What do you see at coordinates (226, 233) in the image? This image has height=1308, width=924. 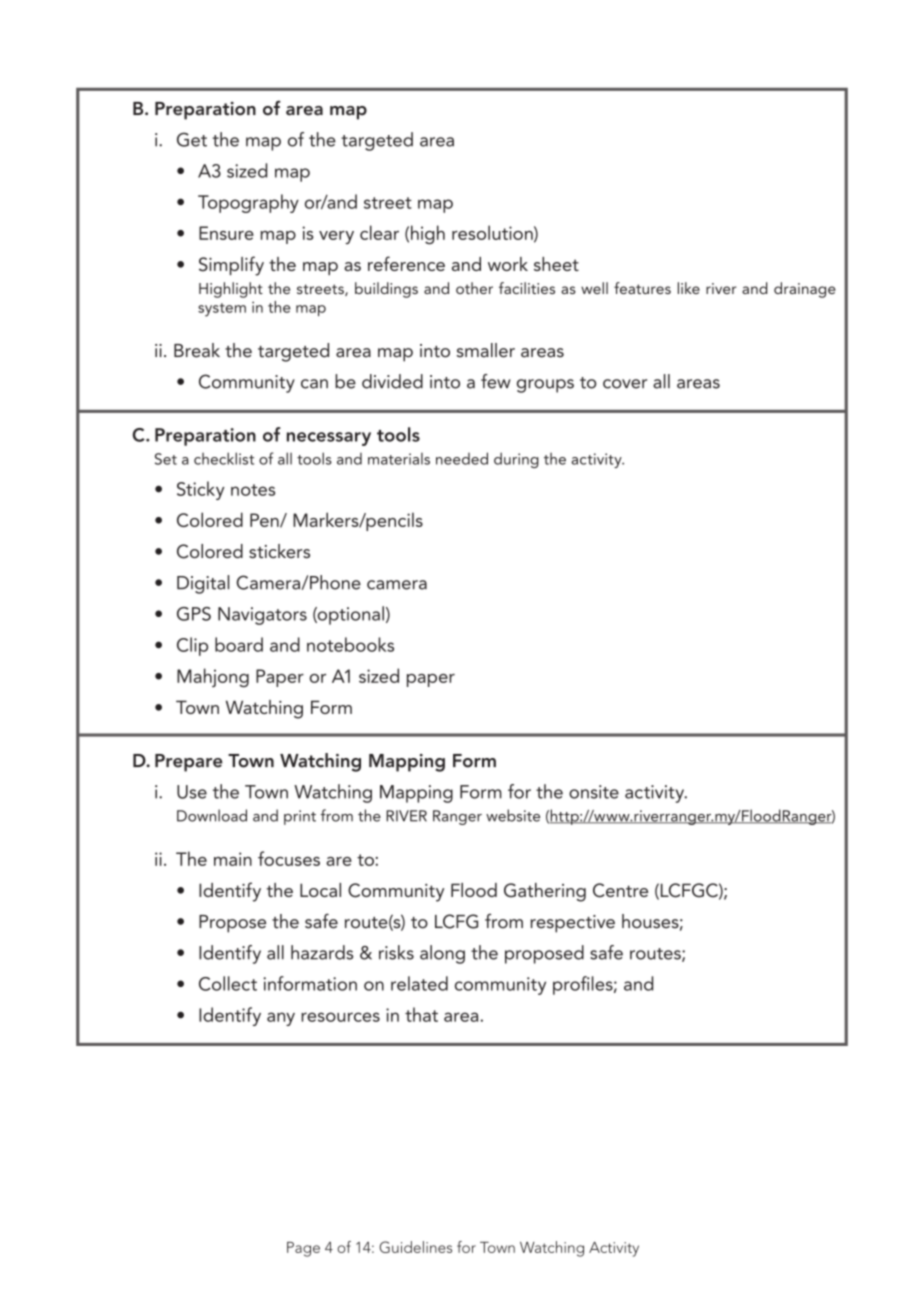 I see `Ensure` at bounding box center [226, 233].
